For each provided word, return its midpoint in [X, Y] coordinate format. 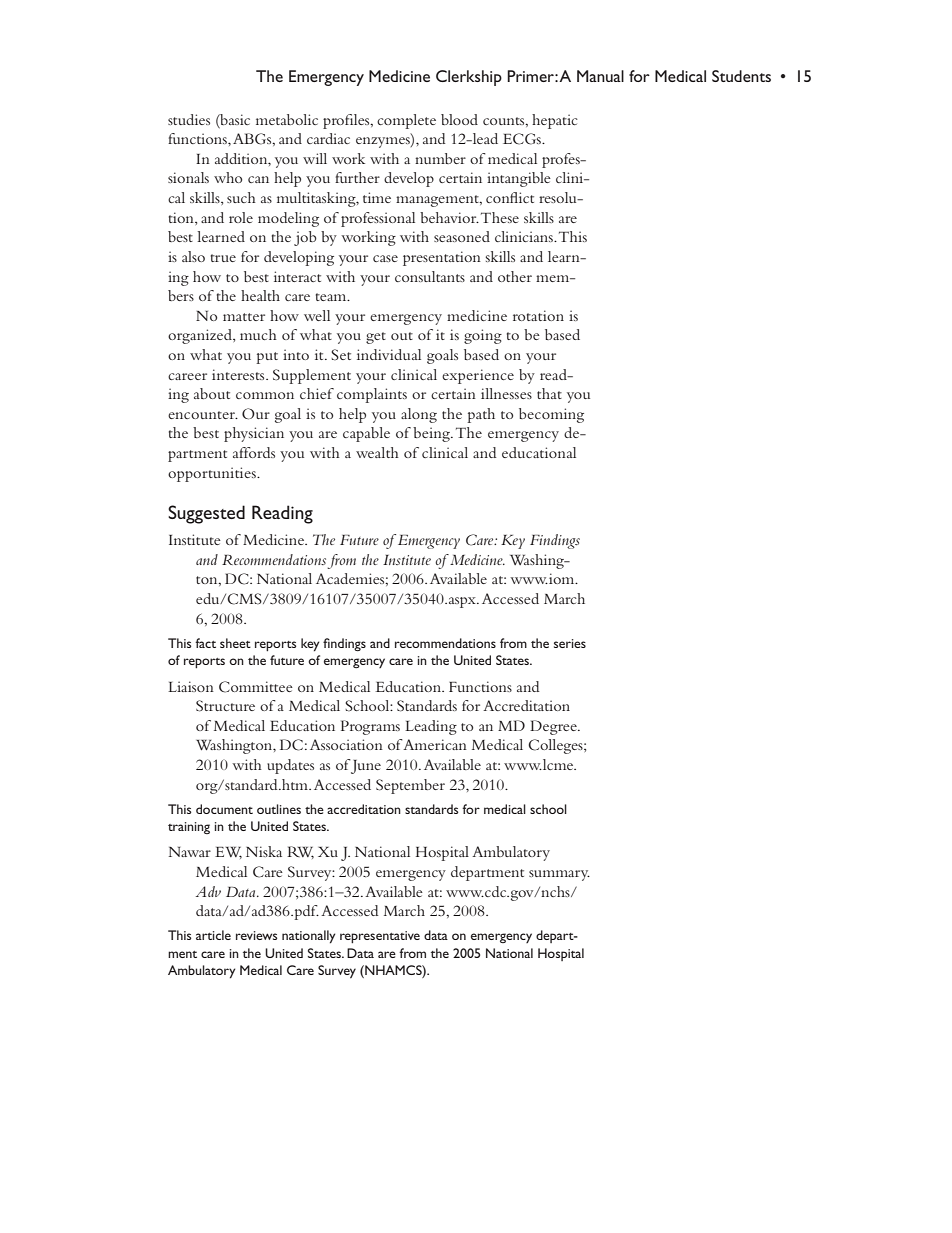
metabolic [287, 119]
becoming [551, 415]
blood [459, 119]
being [432, 434]
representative [380, 937]
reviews [257, 935]
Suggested [206, 514]
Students [741, 76]
